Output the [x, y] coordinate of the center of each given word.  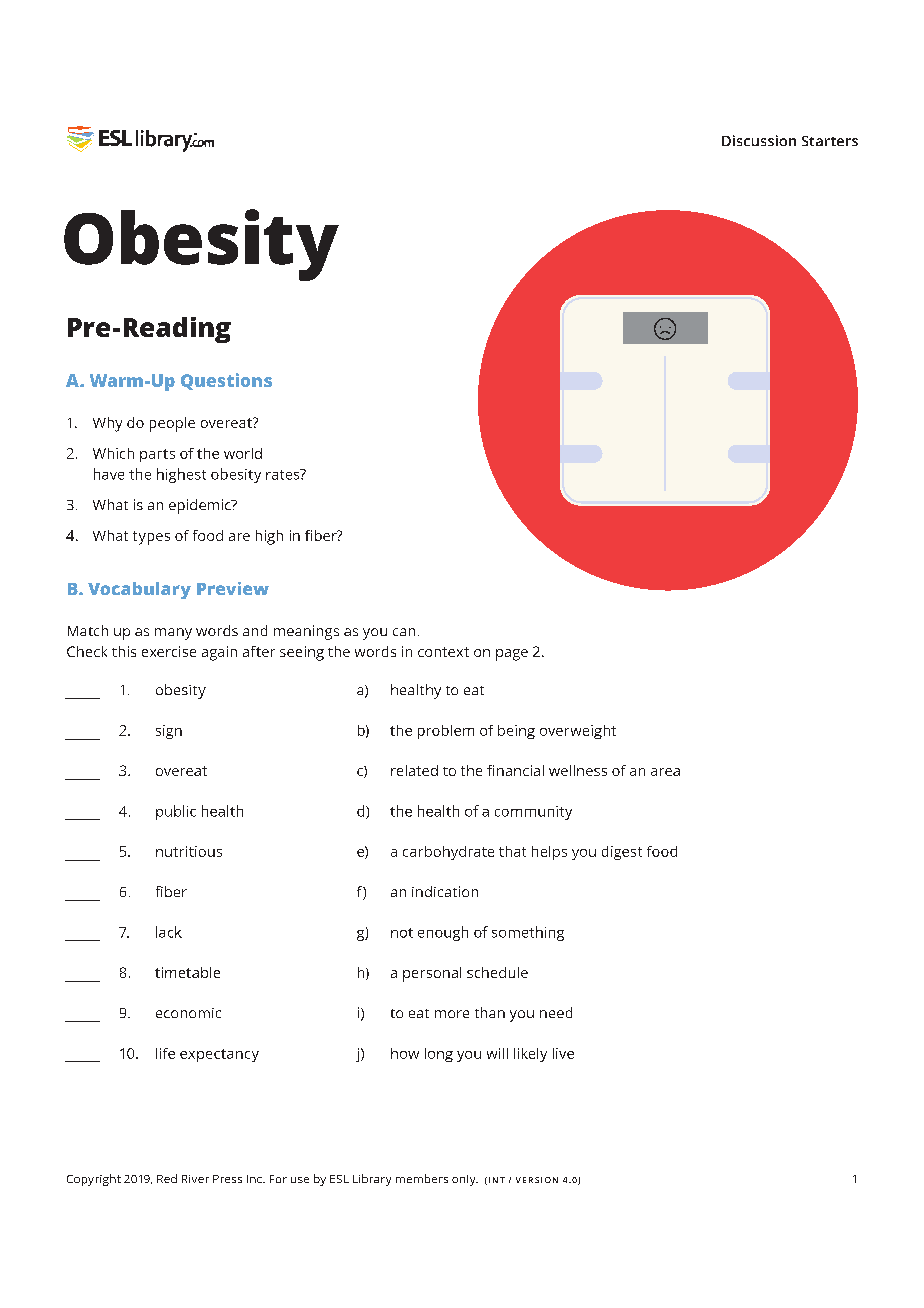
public [176, 812]
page [512, 655]
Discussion [759, 140]
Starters [830, 141]
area [665, 772]
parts [157, 455]
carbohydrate [448, 853]
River [195, 1179]
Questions [226, 381]
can [404, 632]
